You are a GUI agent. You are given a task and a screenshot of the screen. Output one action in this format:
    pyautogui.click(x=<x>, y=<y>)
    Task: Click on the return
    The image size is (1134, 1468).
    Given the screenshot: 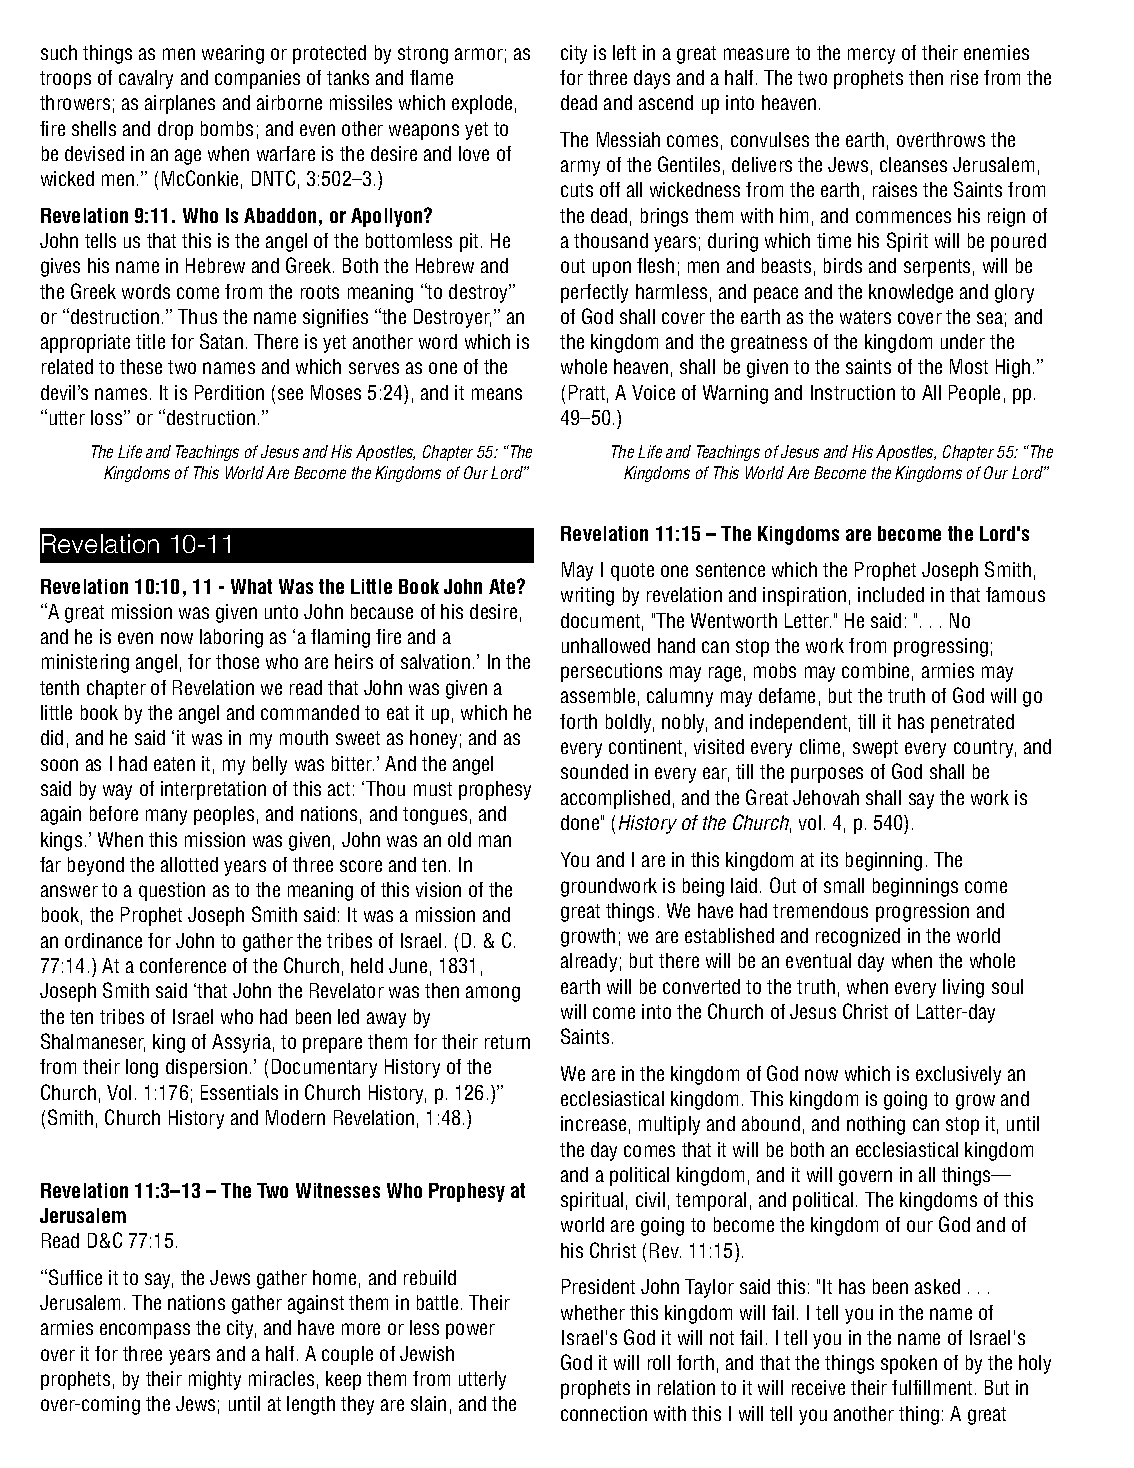 What is the action you would take?
    pyautogui.click(x=507, y=1042)
